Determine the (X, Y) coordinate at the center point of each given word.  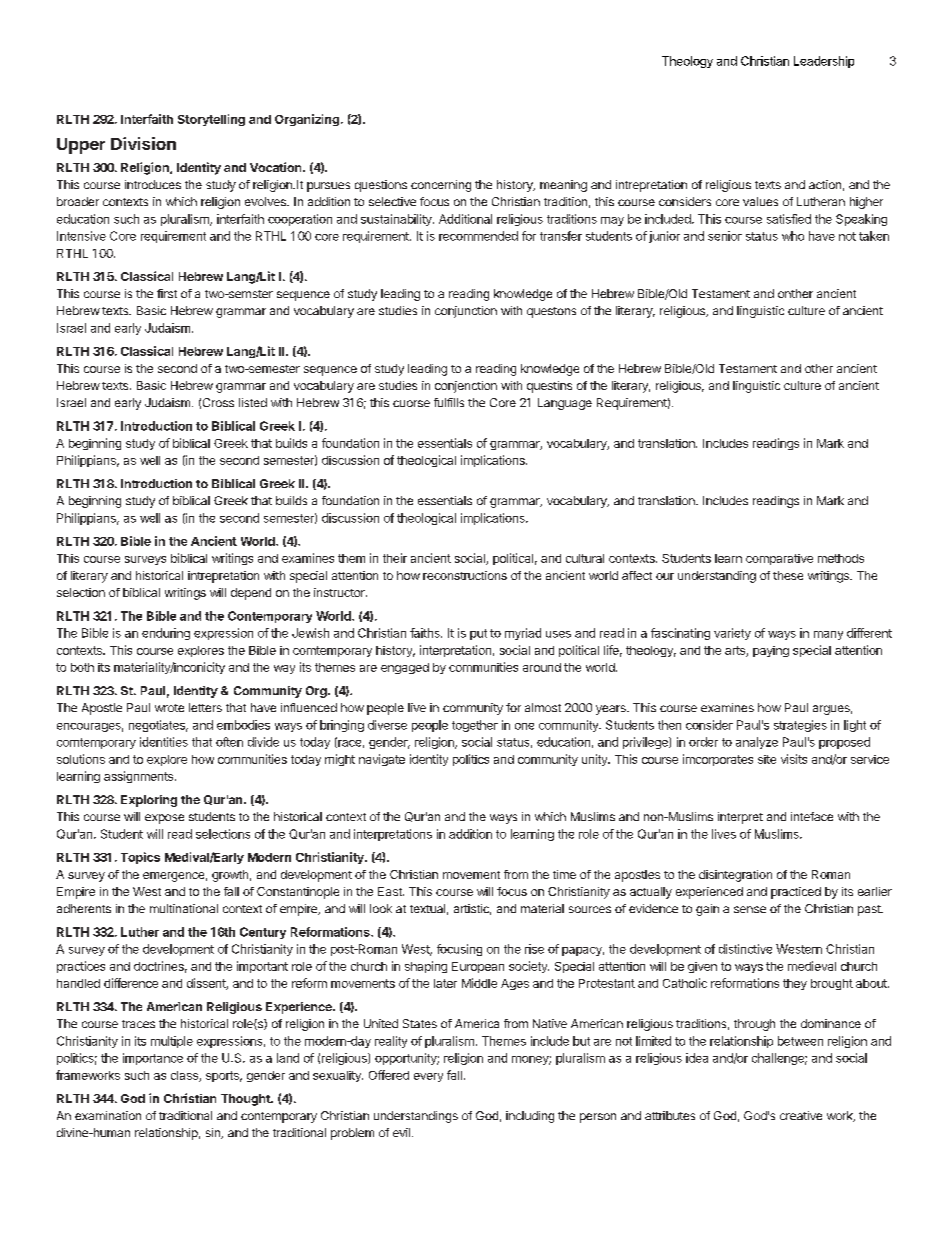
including (530, 1117)
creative (801, 1115)
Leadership (824, 62)
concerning (441, 186)
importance (153, 1059)
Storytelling (211, 120)
